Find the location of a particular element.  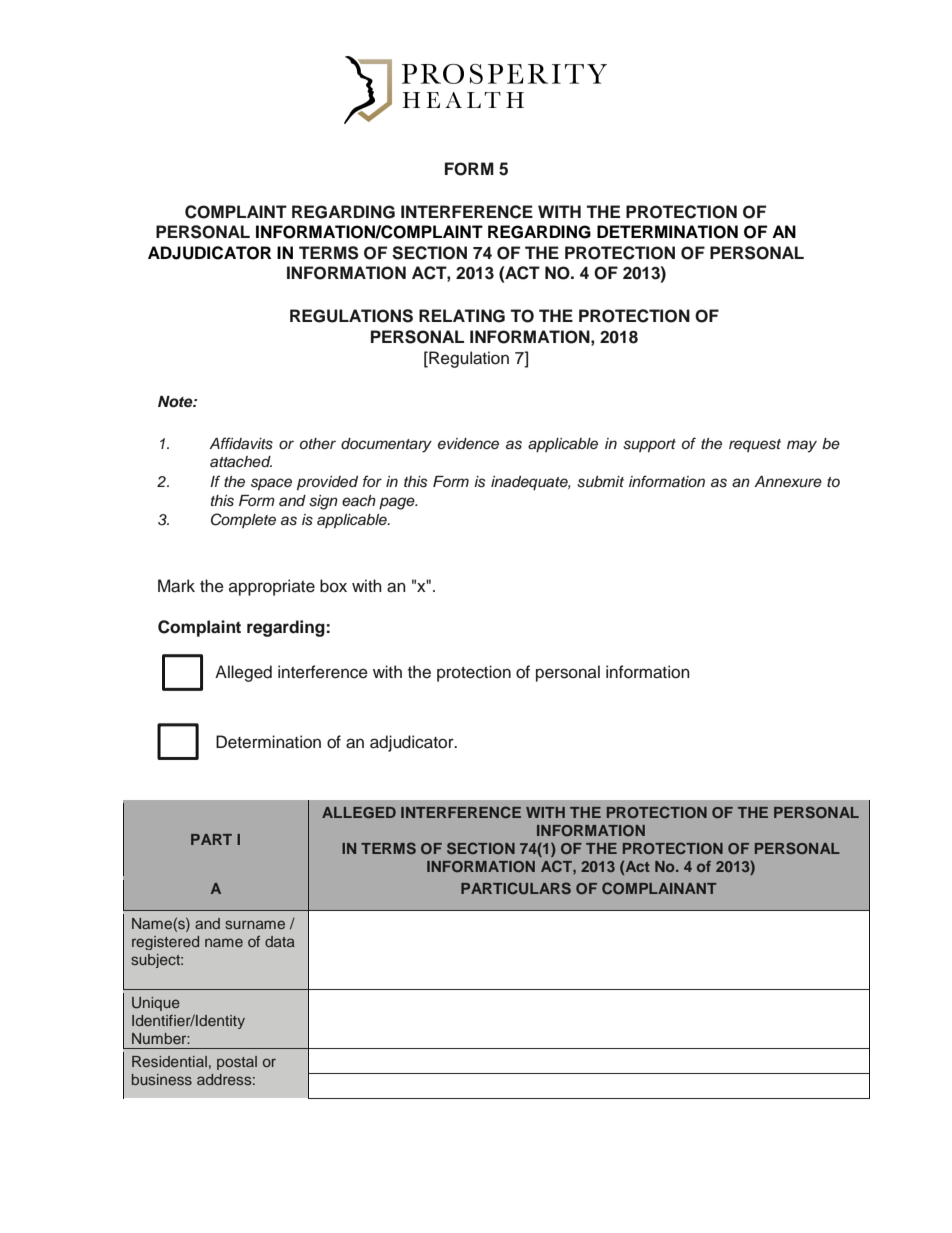

appropriate is located at coordinates (272, 587).
